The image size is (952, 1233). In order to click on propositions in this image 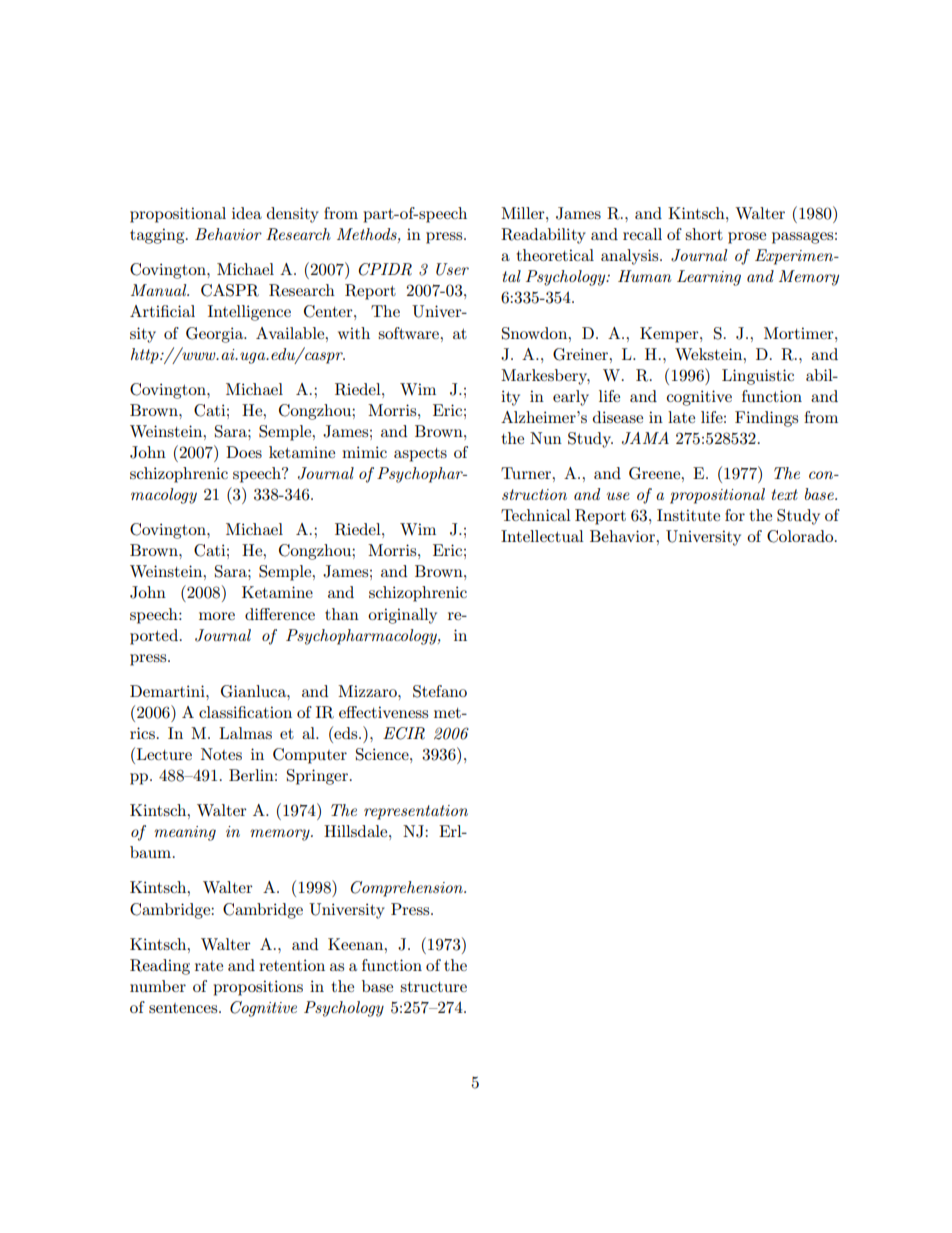, I will do `click(258, 988)`.
